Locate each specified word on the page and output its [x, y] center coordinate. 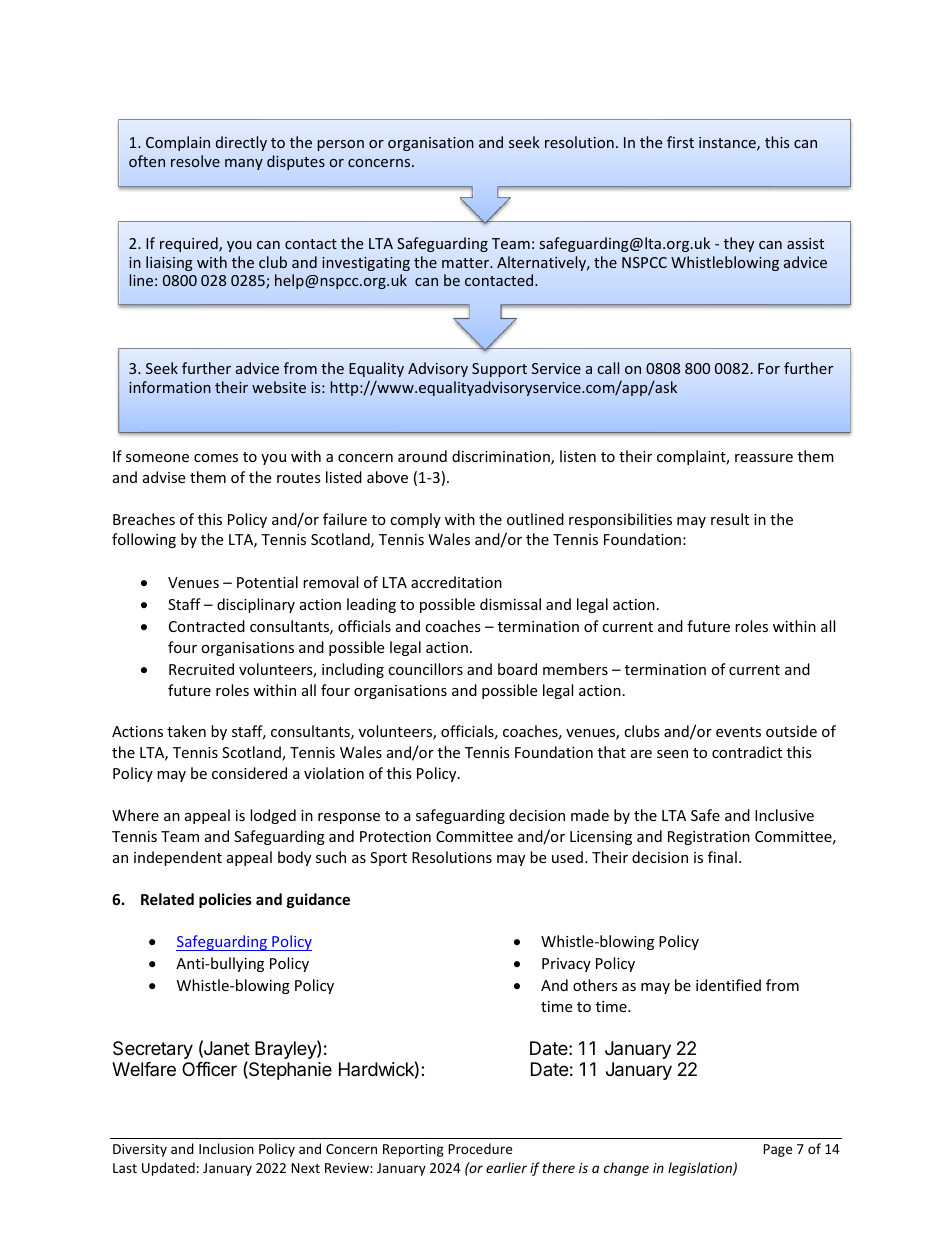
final [722, 857]
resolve [195, 161]
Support [499, 370]
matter [466, 263]
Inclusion [226, 1148]
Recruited [201, 669]
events [738, 732]
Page [777, 1150]
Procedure [480, 1148]
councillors [425, 669]
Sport [388, 859]
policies [225, 900]
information [170, 387]
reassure [764, 458]
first [680, 142]
